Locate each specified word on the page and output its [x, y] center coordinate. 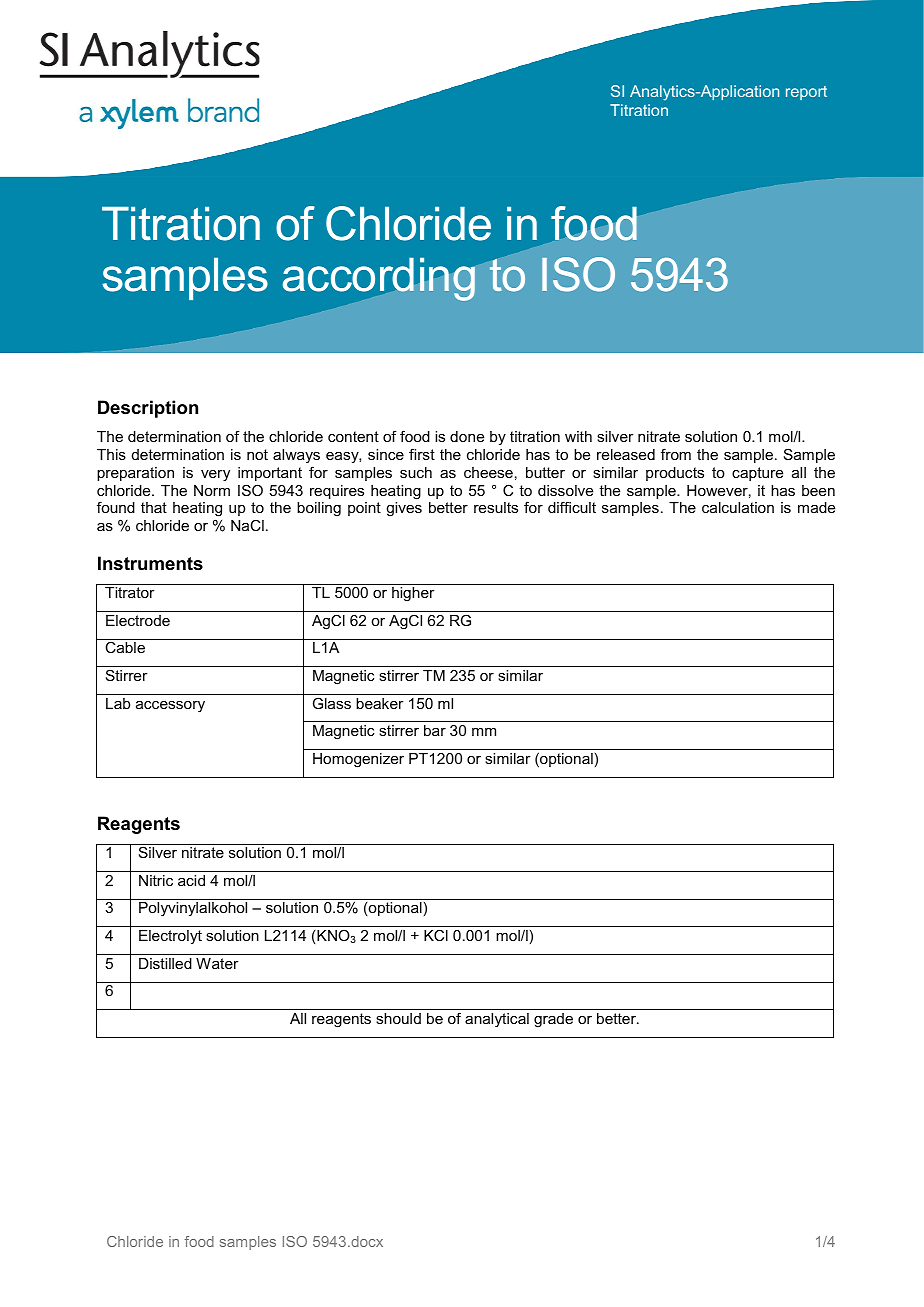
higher [413, 594]
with [578, 436]
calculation [738, 507]
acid [191, 880]
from [676, 454]
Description [148, 409]
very [215, 476]
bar [435, 730]
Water [217, 963]
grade [553, 1020]
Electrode [138, 620]
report [806, 93]
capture [757, 474]
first [422, 454]
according [380, 280]
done [467, 436]
